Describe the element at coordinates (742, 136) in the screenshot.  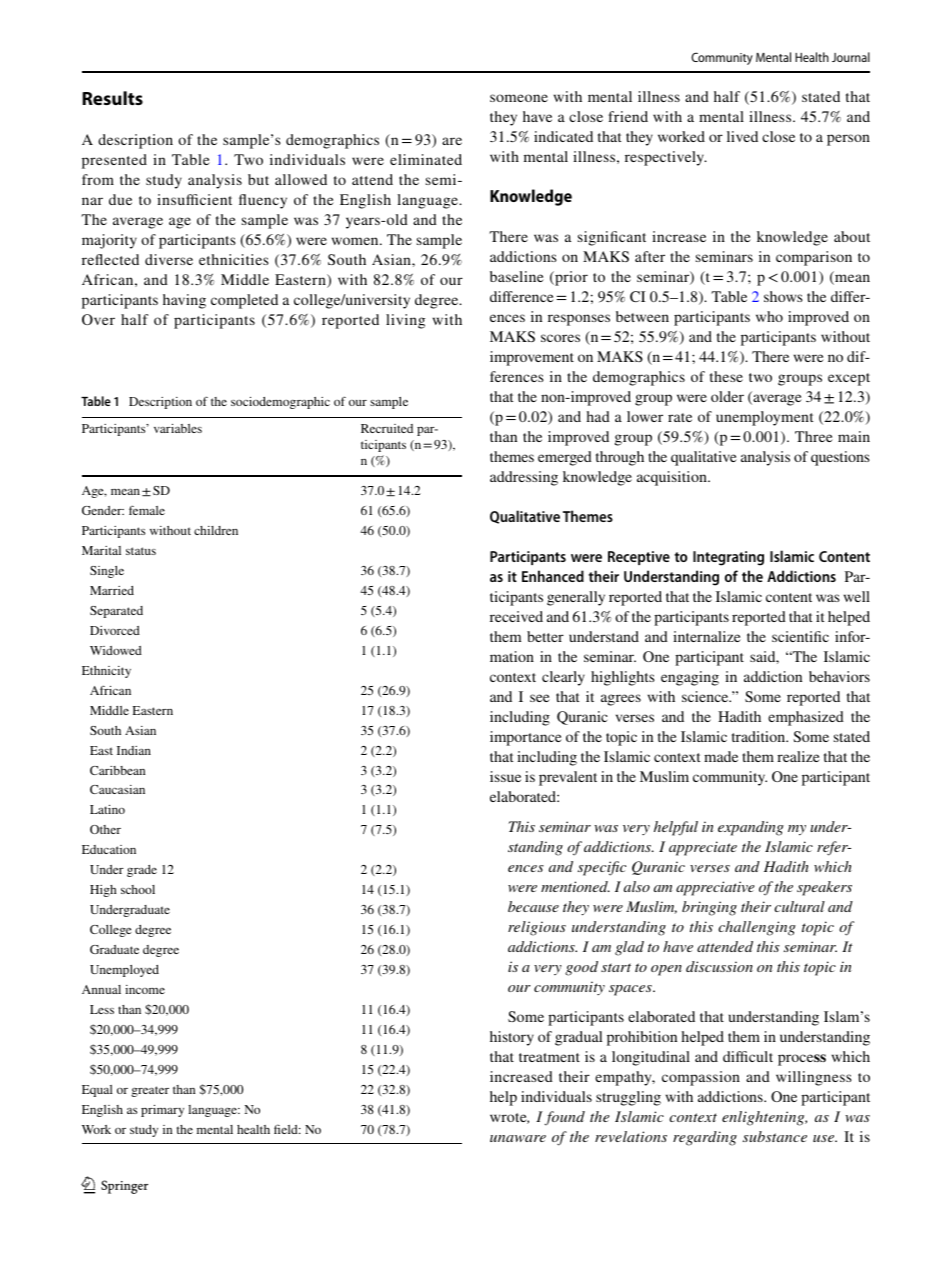
I see `lived` at that location.
